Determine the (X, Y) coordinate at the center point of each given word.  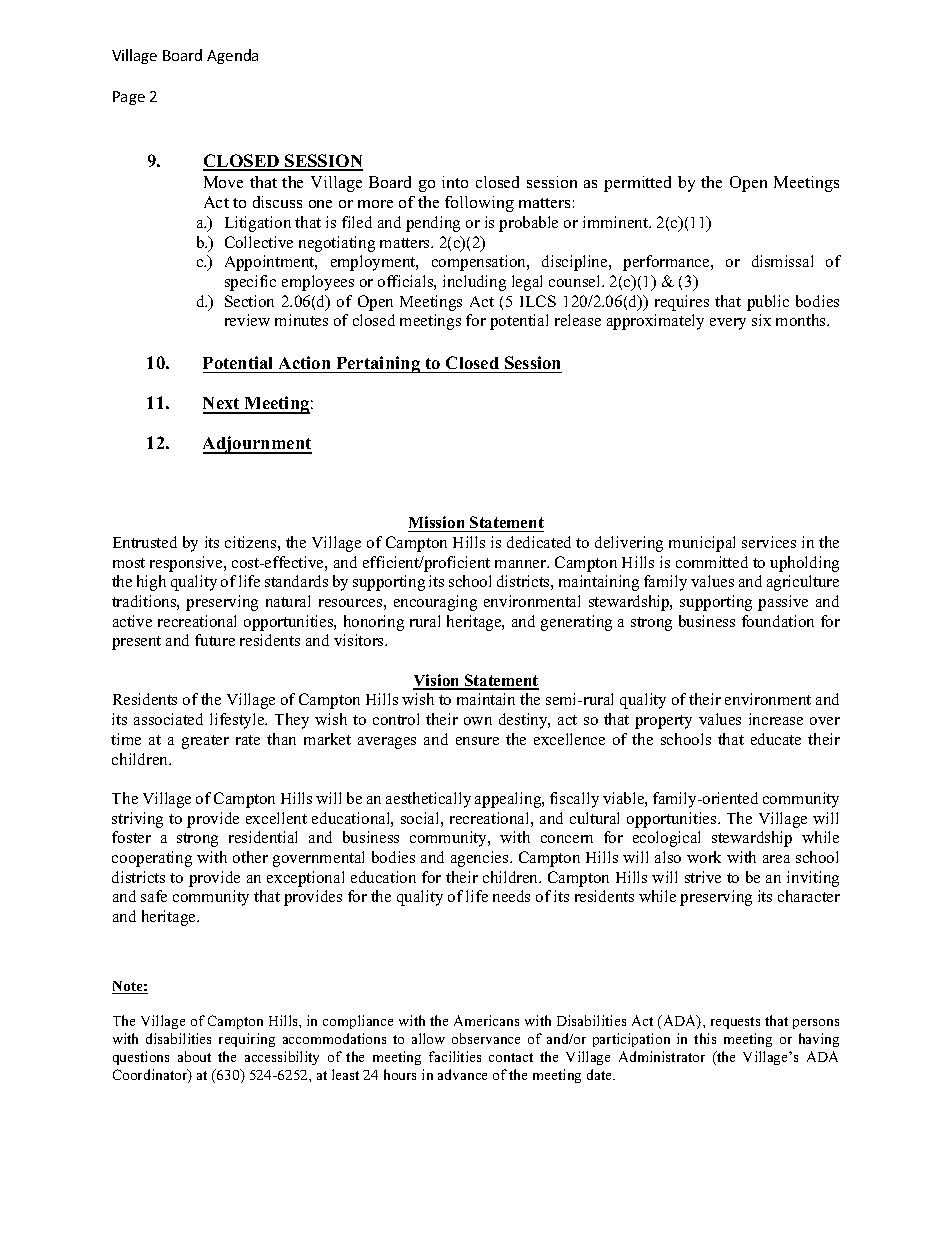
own (478, 721)
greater (205, 742)
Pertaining (378, 364)
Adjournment (257, 445)
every (728, 324)
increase (776, 719)
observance (486, 1038)
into (455, 182)
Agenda (232, 56)
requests (735, 1023)
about (194, 1056)
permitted (637, 184)
